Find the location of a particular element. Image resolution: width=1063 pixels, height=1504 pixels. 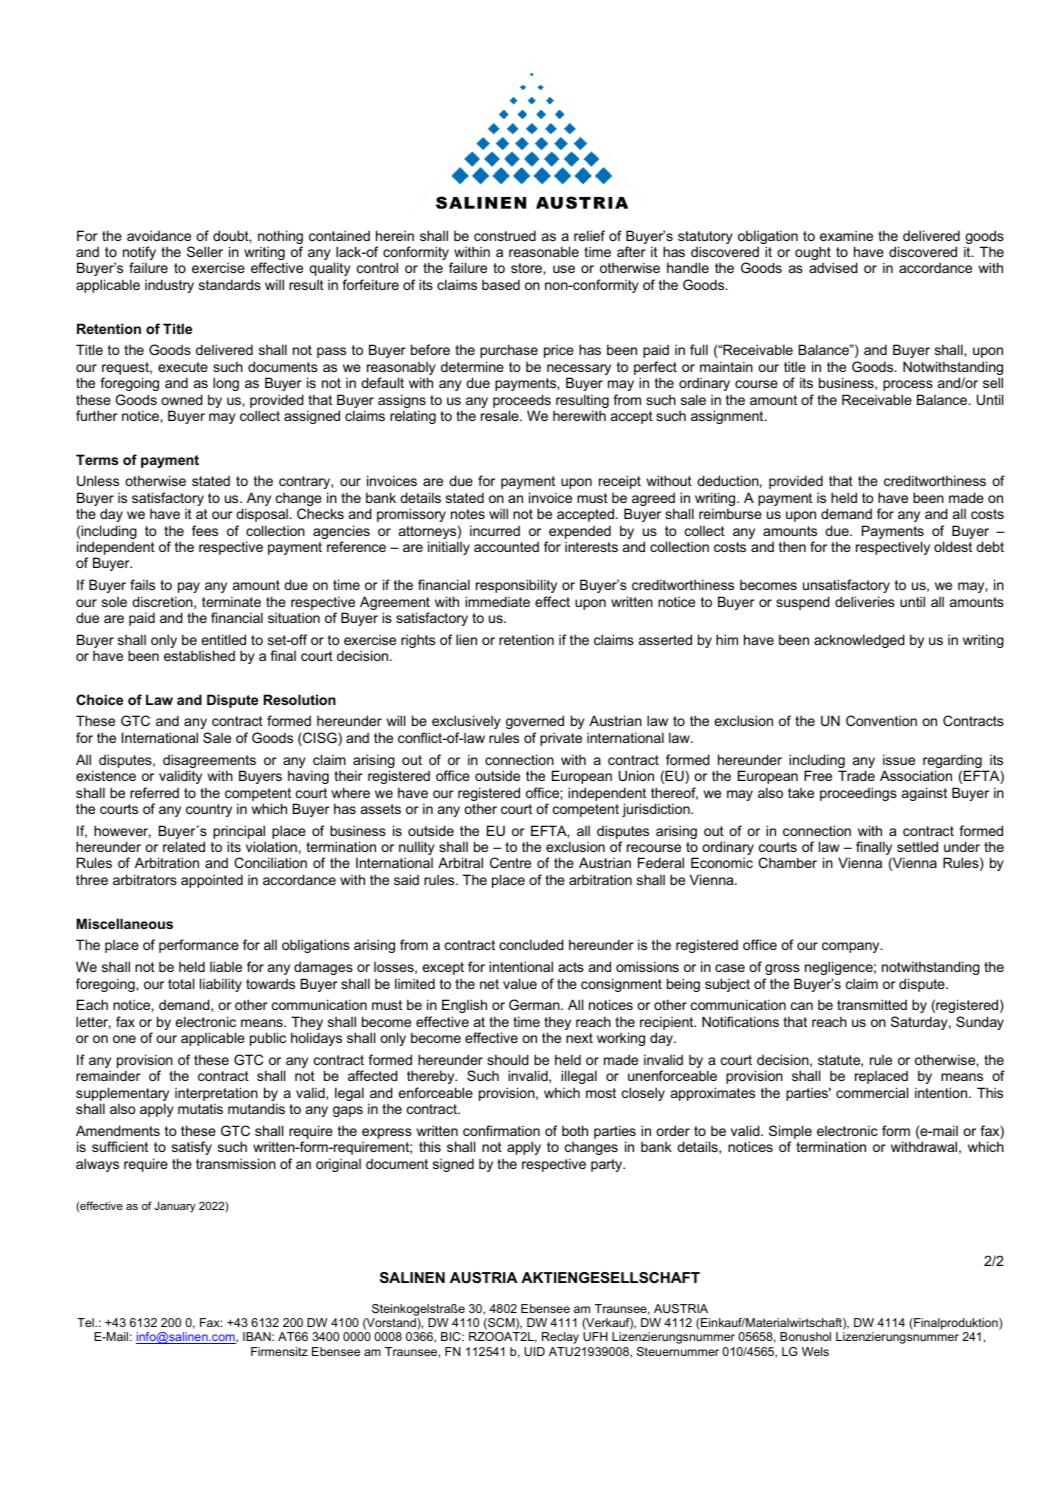

Wels is located at coordinates (815, 1351).
